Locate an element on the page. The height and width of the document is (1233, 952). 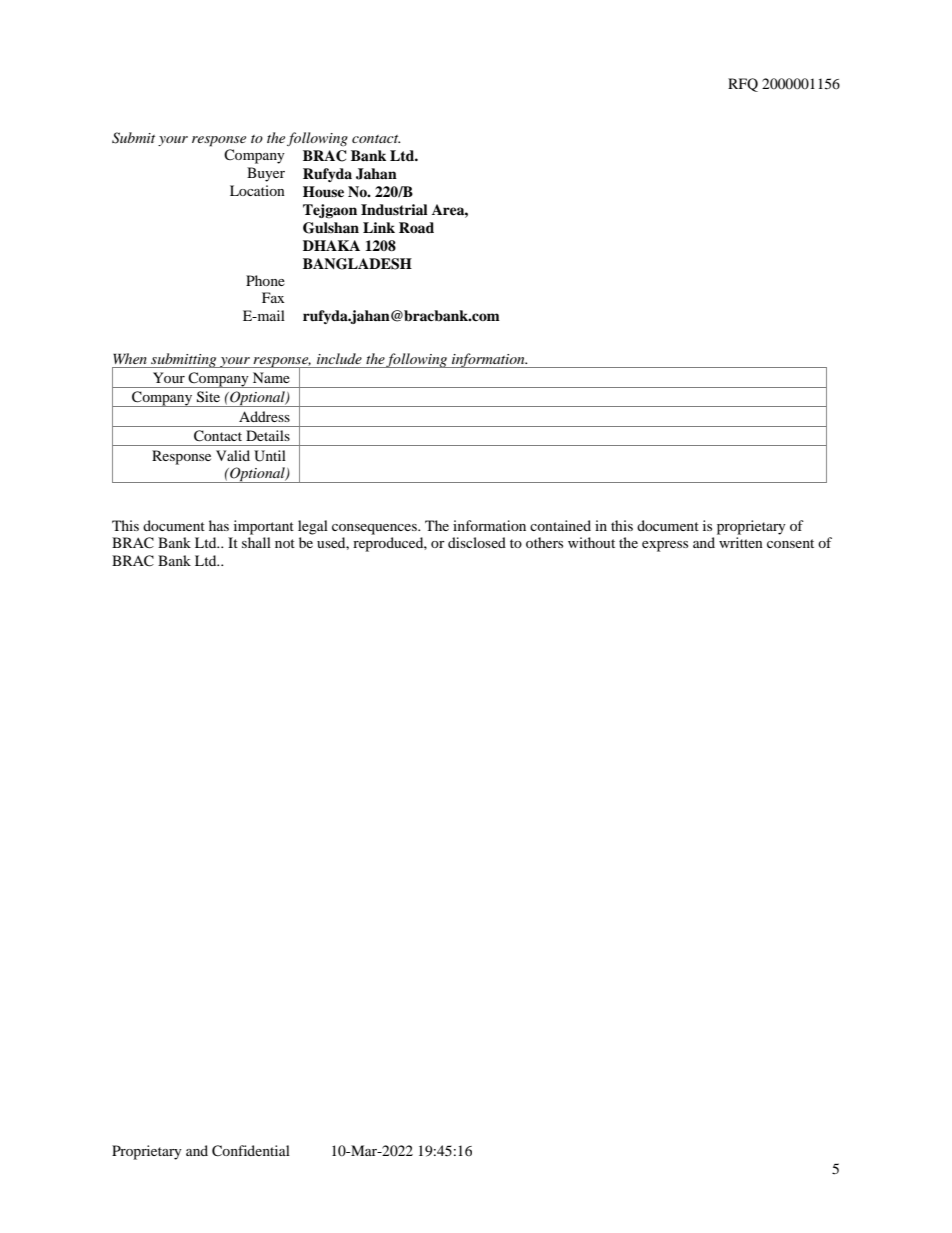
shall is located at coordinates (256, 542).
